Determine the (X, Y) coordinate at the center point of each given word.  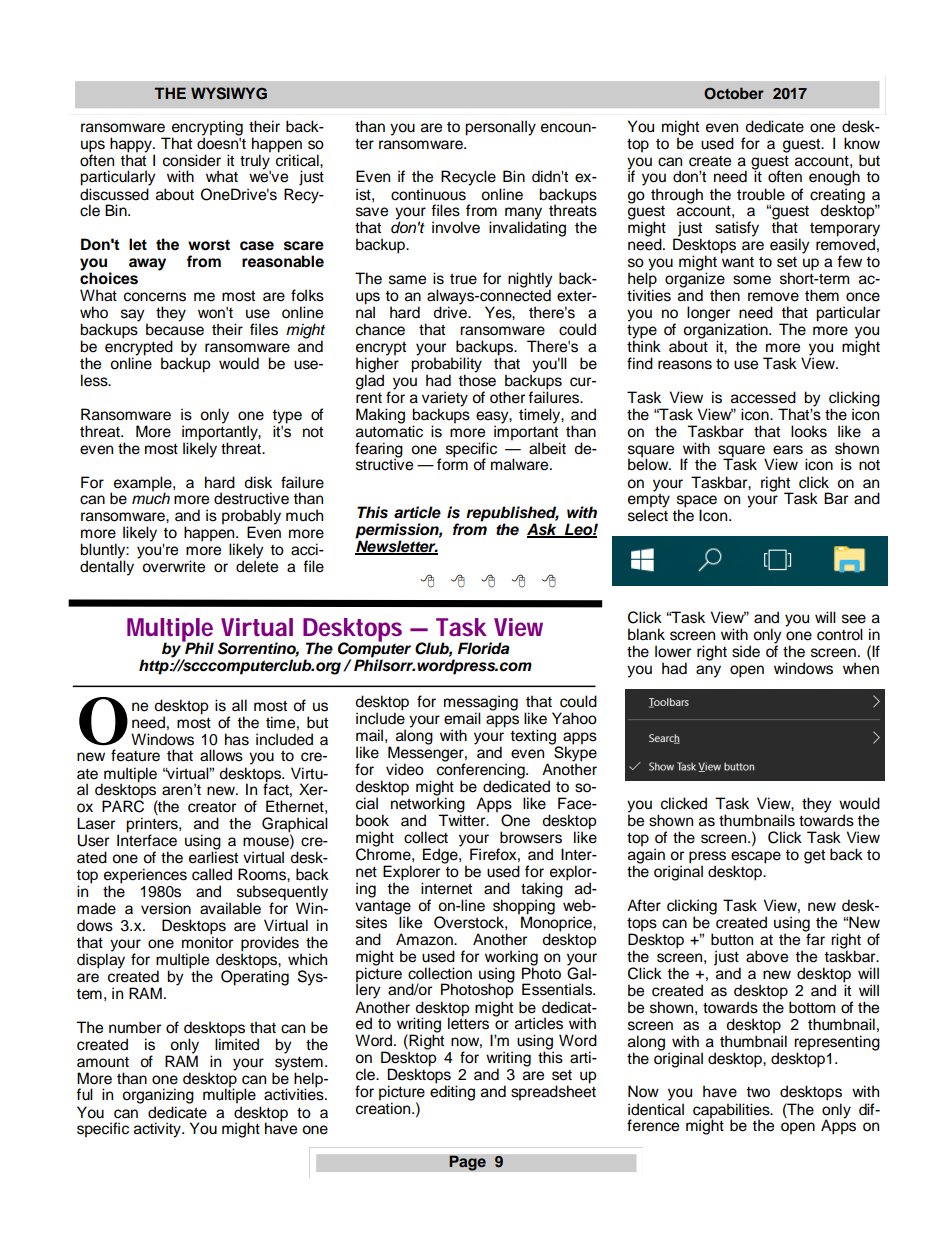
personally (500, 128)
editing (452, 1092)
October (734, 93)
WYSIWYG (229, 93)
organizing (158, 1096)
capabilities (732, 1111)
